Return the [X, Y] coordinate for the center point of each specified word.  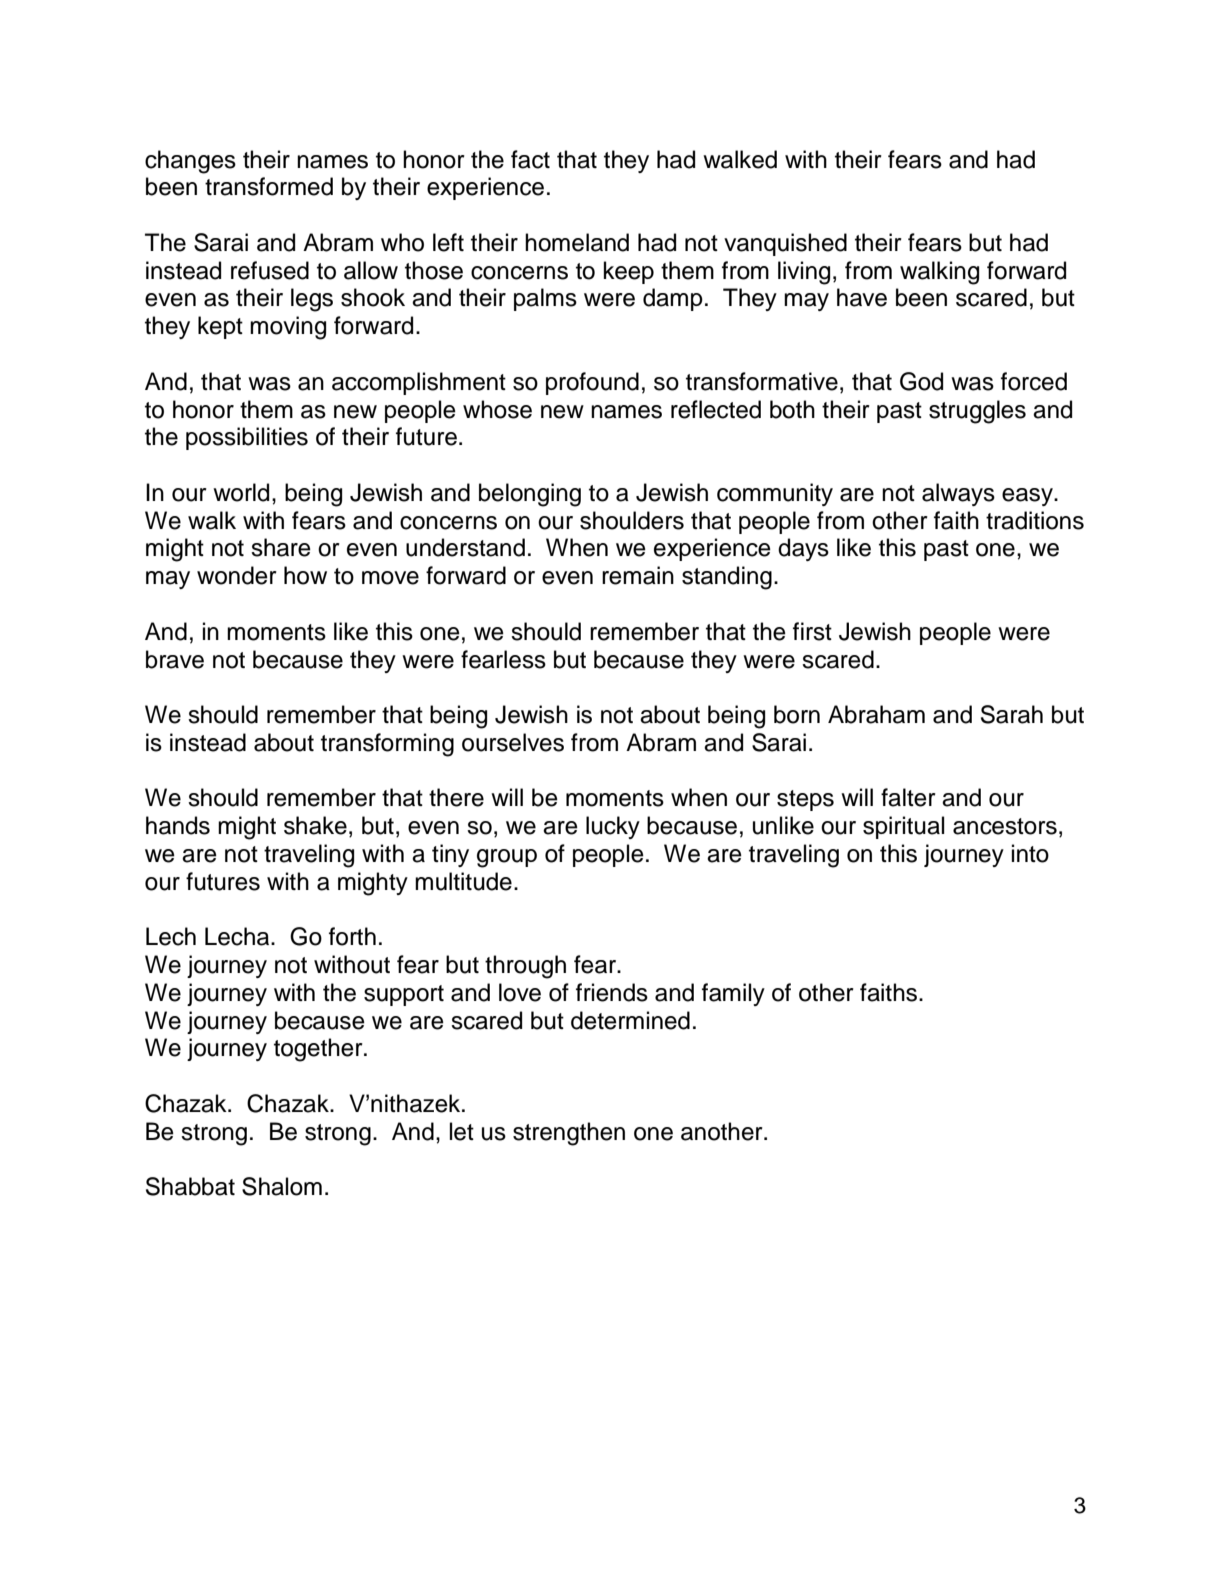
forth [352, 936]
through [525, 967]
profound [592, 383]
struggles [977, 412]
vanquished [785, 244]
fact [530, 159]
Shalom [282, 1186]
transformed [269, 186]
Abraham [876, 714]
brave [175, 659]
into [1030, 853]
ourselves [513, 742]
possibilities [247, 438]
